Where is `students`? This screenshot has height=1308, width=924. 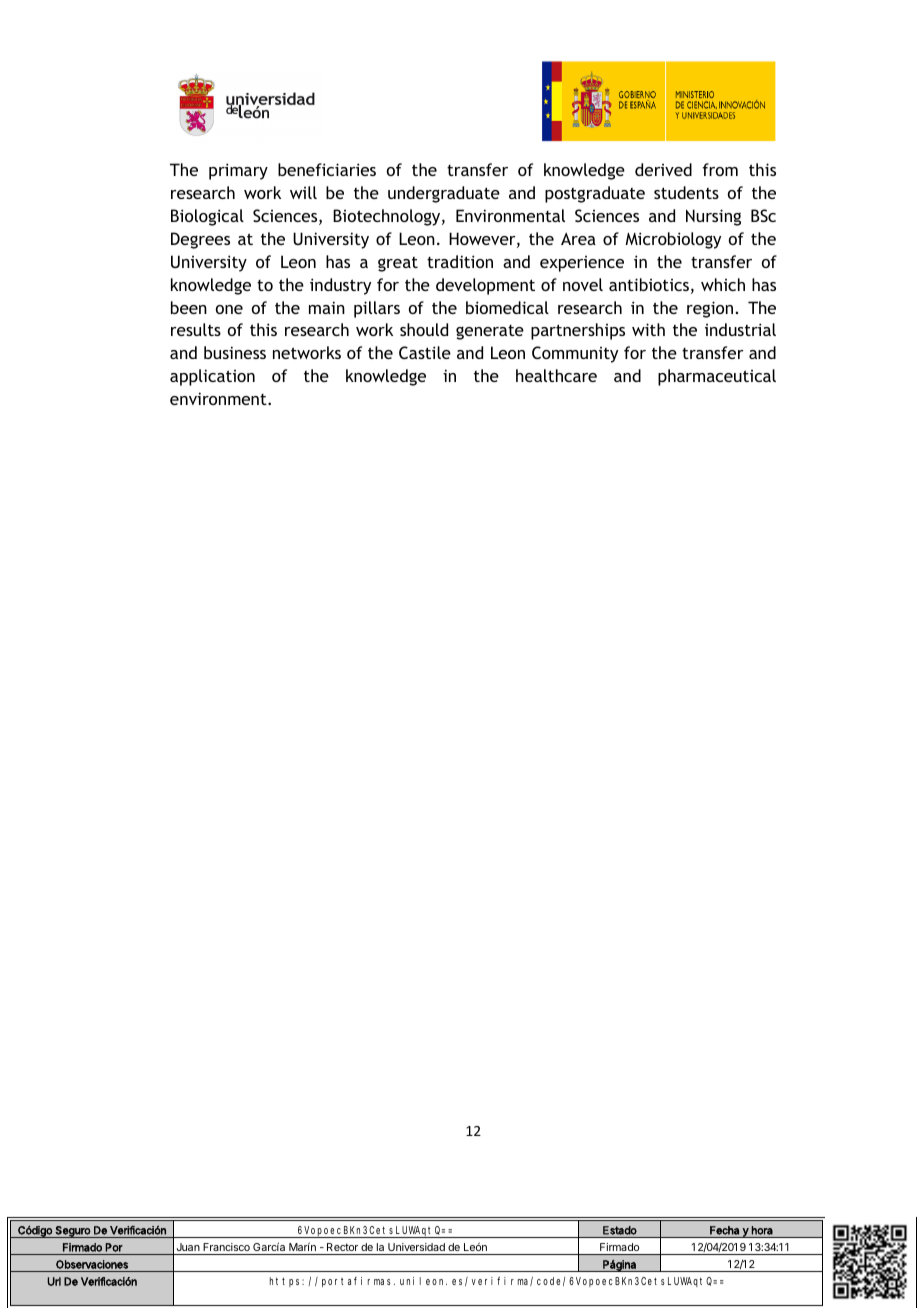 students is located at coordinates (686, 192).
